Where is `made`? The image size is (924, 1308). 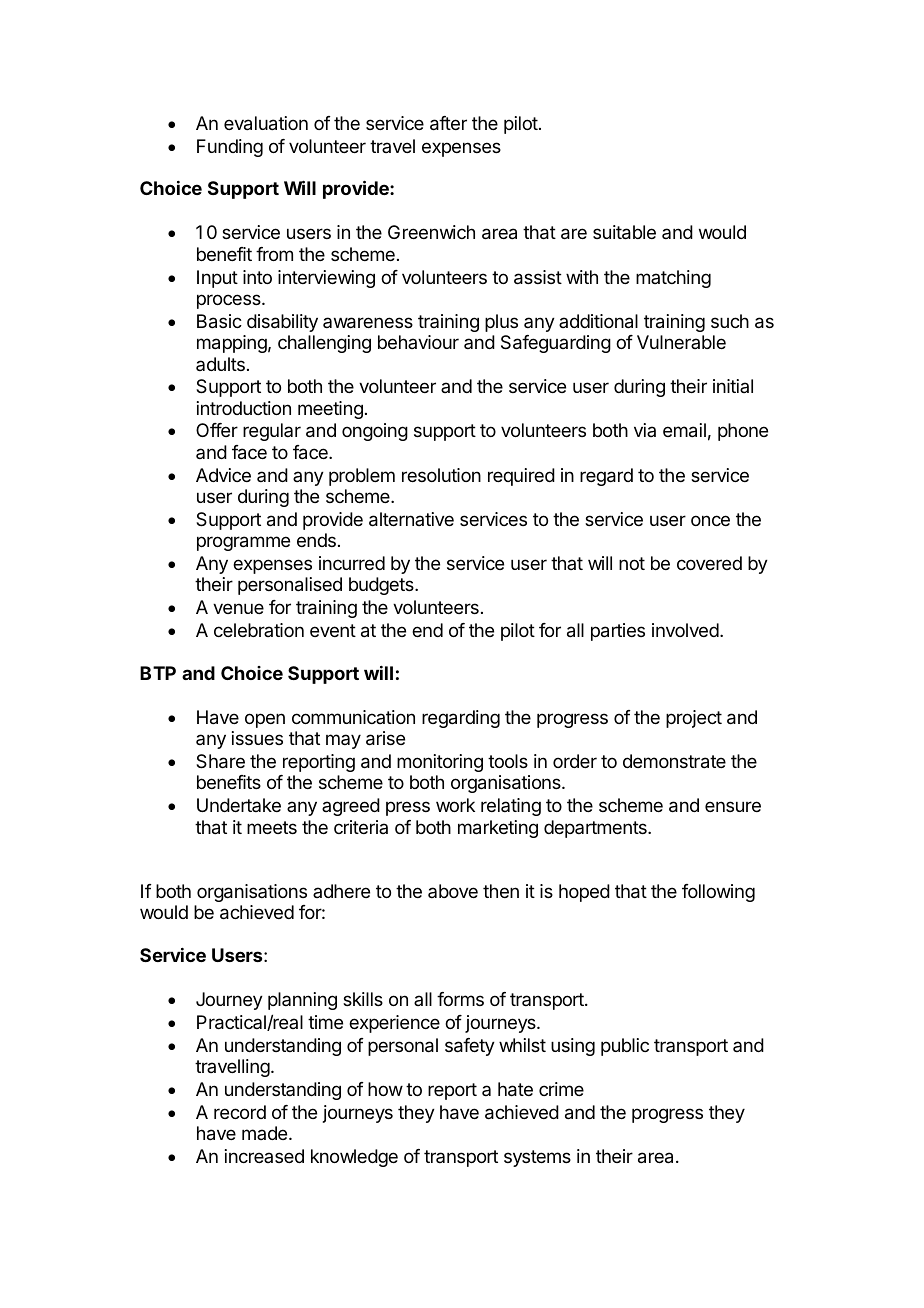
made is located at coordinates (266, 1133).
